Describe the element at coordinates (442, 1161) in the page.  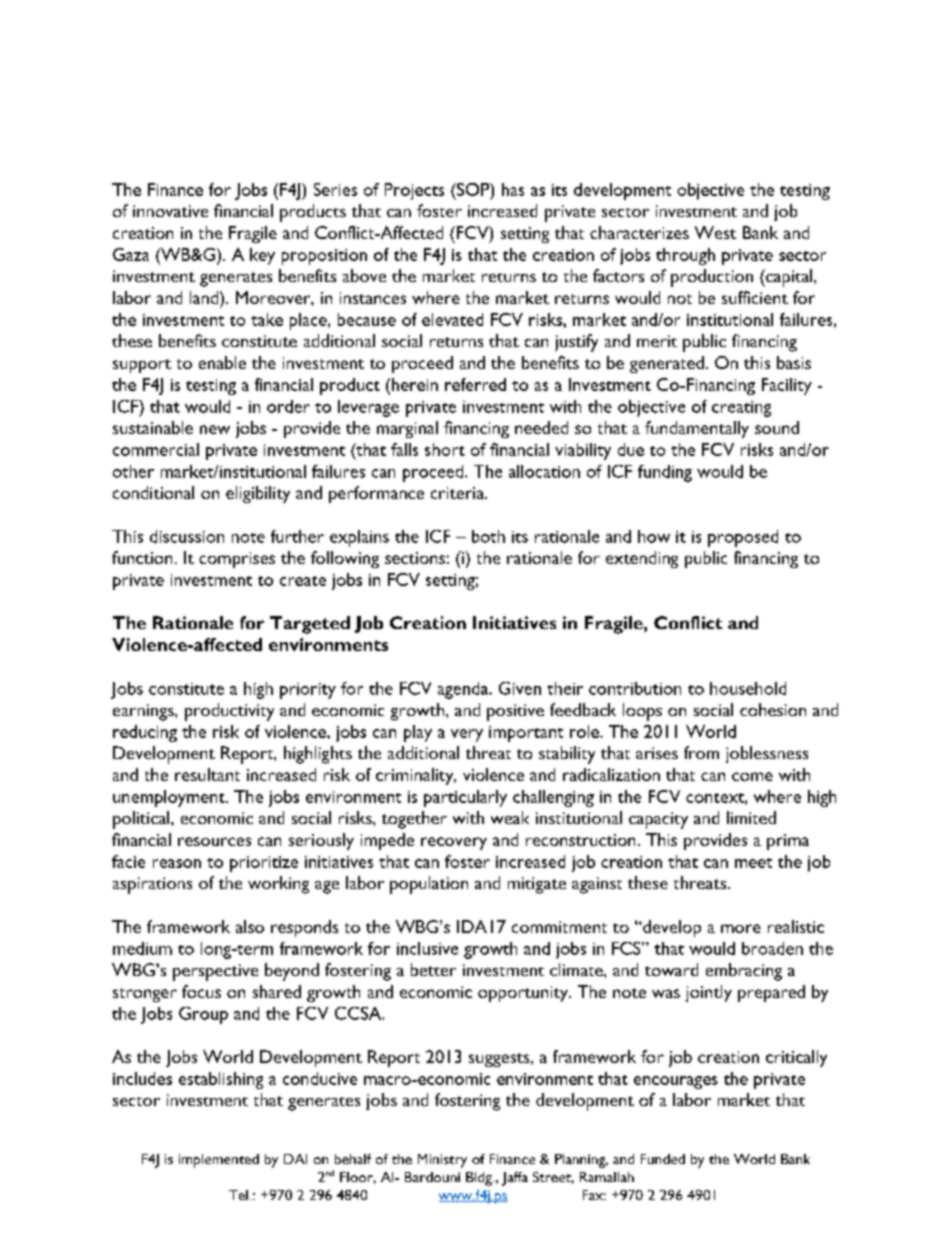
I see `Ministry` at that location.
